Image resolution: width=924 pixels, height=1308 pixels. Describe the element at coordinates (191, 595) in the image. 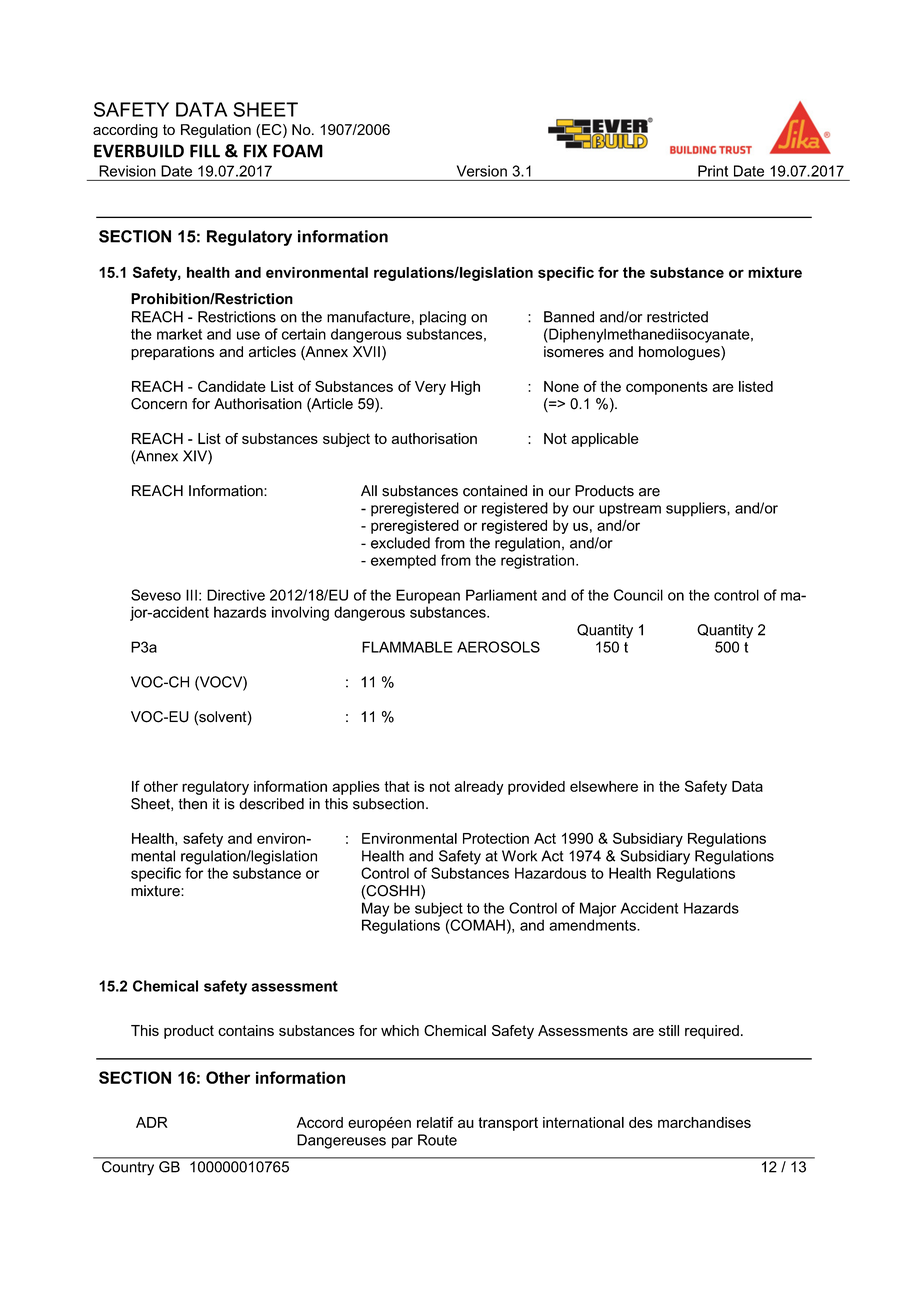

I see `III` at that location.
